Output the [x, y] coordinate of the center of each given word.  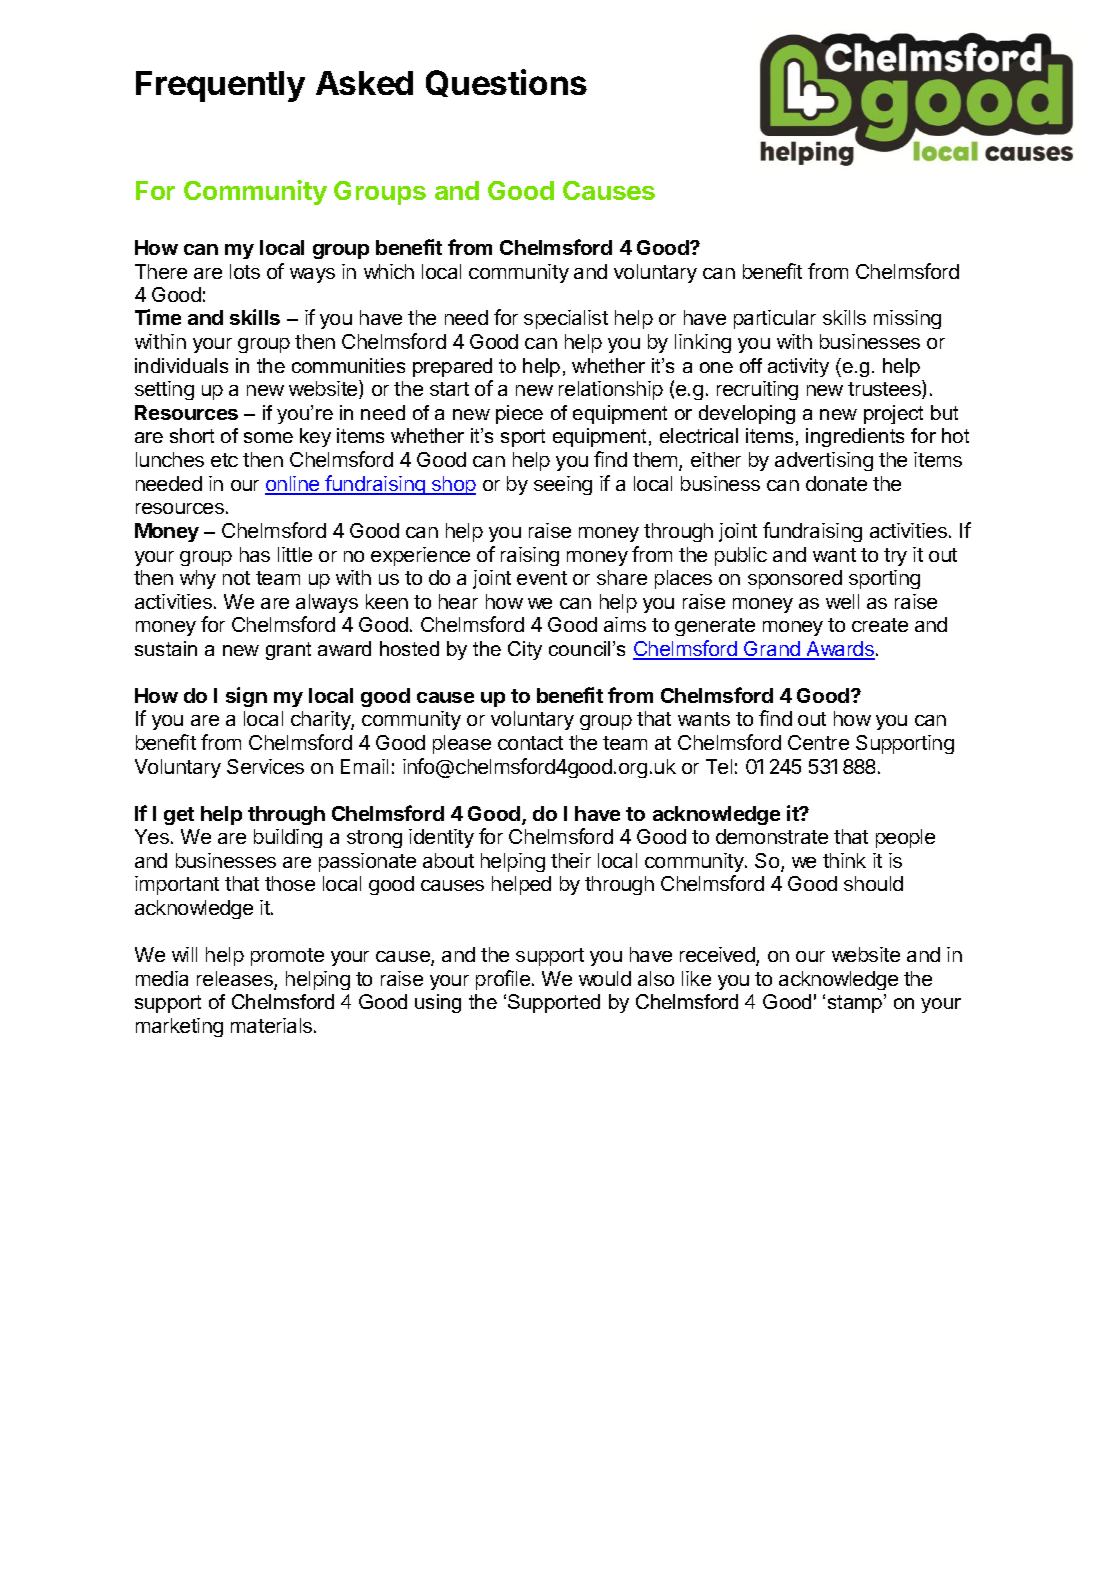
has [255, 554]
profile [503, 980]
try [895, 557]
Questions [506, 83]
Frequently [220, 86]
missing [907, 319]
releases [236, 980]
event [542, 578]
